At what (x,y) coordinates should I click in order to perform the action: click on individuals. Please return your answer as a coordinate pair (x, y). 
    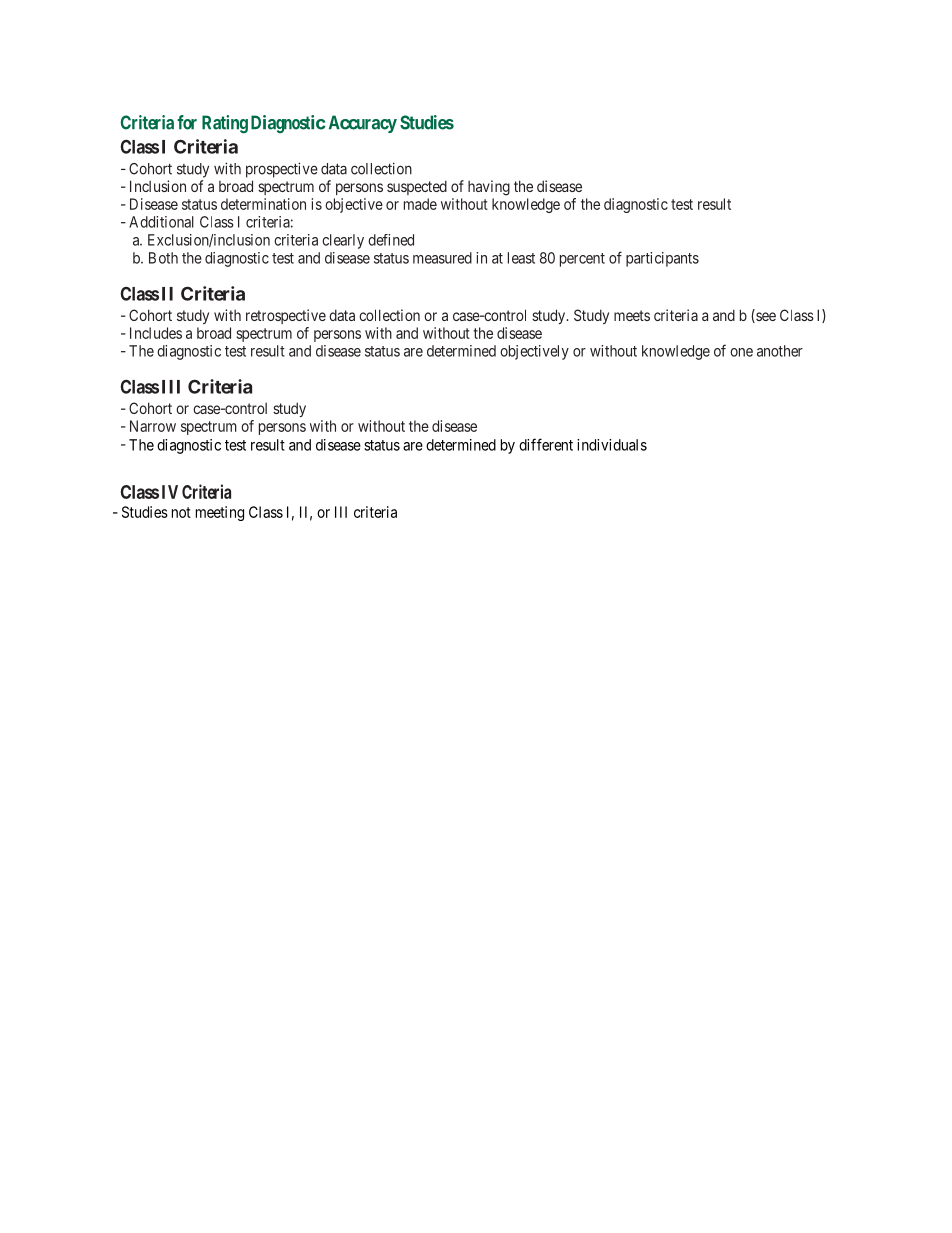
    Looking at the image, I should click on (612, 445).
